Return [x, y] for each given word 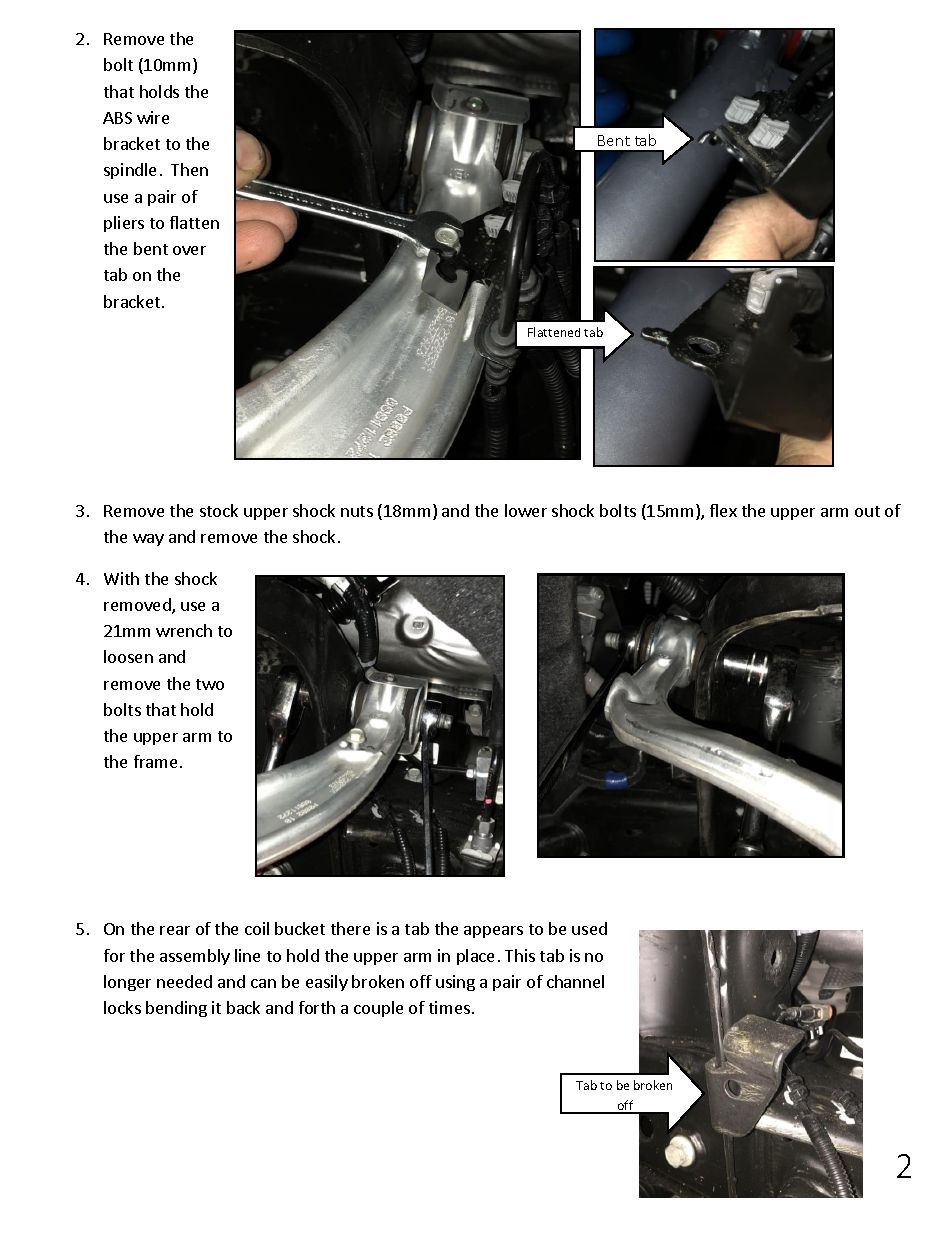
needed [184, 981]
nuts [357, 511]
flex [723, 510]
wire [153, 117]
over [189, 250]
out [867, 511]
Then [189, 169]
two [210, 684]
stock [219, 510]
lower [526, 510]
